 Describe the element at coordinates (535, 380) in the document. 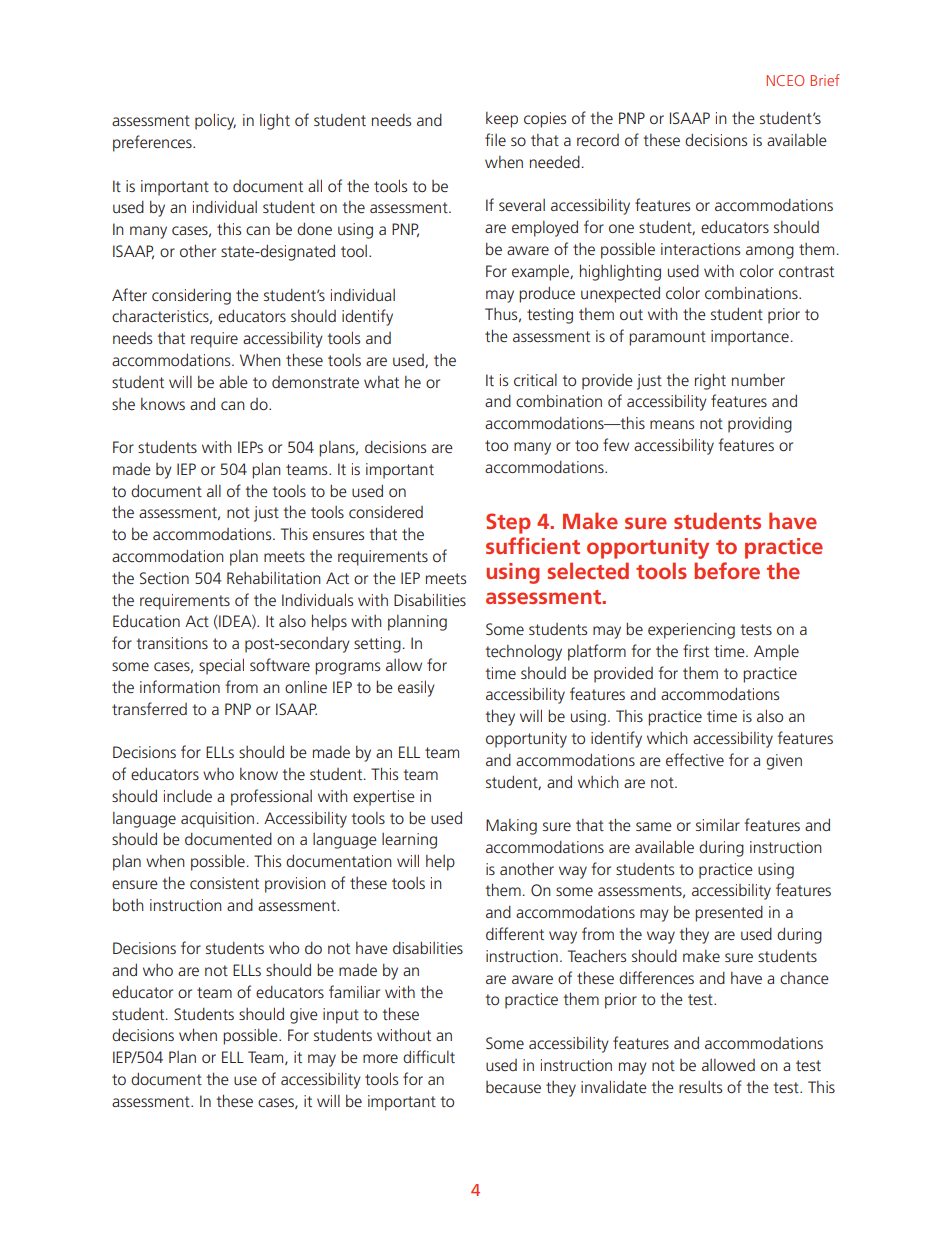

I see `critical` at that location.
